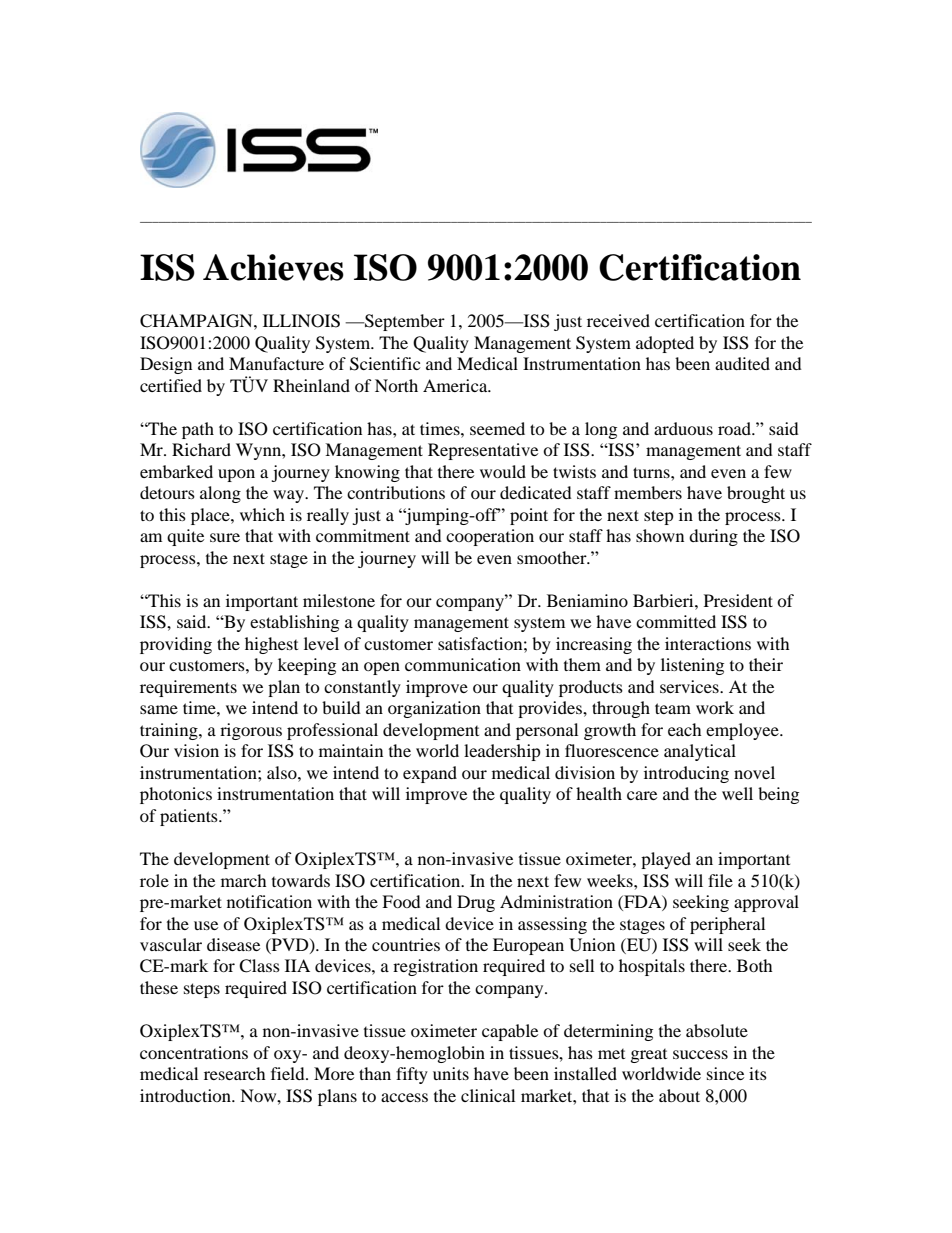 Image resolution: width=952 pixels, height=1233 pixels. I want to click on since, so click(725, 1073).
